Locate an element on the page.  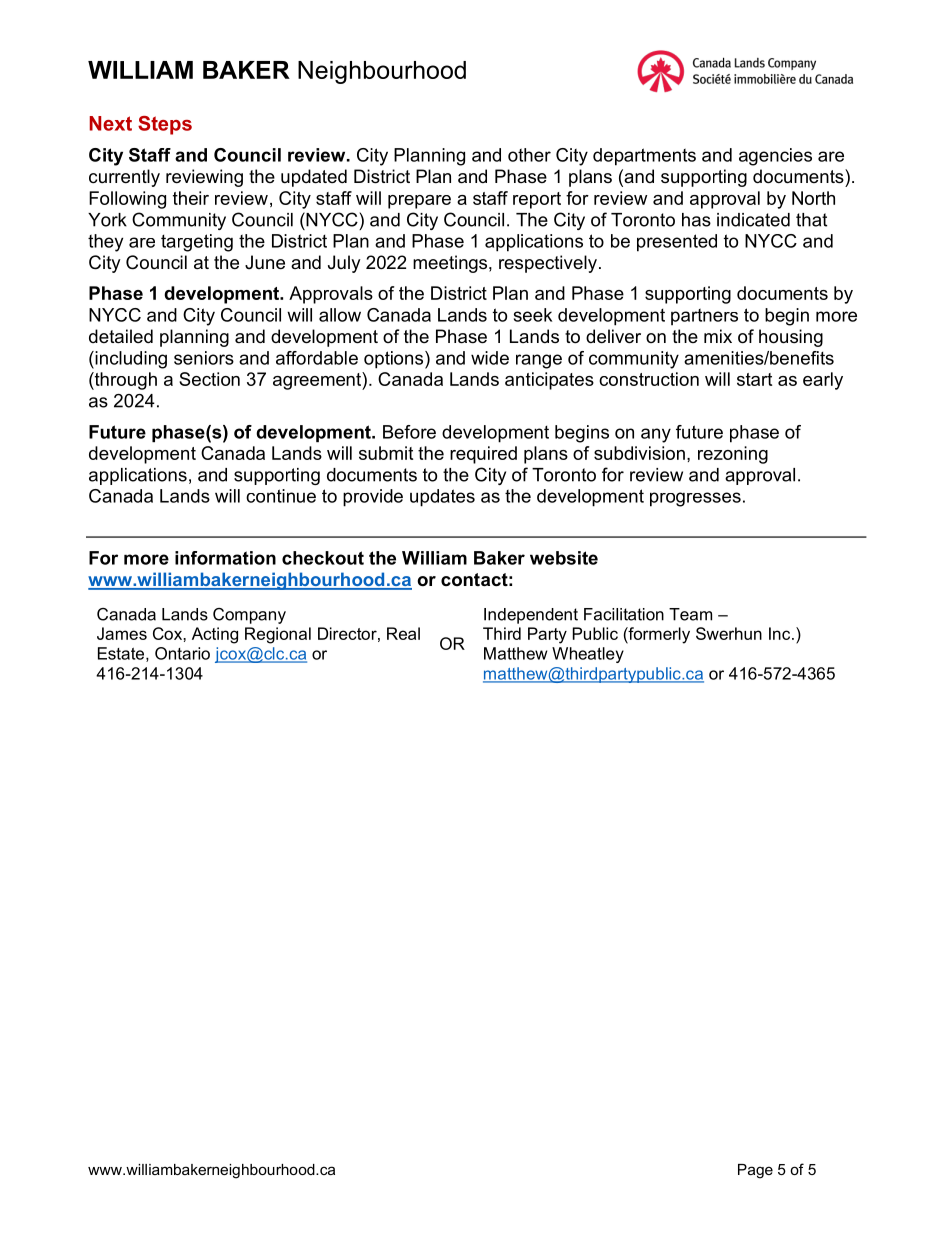
Ontario is located at coordinates (182, 653).
